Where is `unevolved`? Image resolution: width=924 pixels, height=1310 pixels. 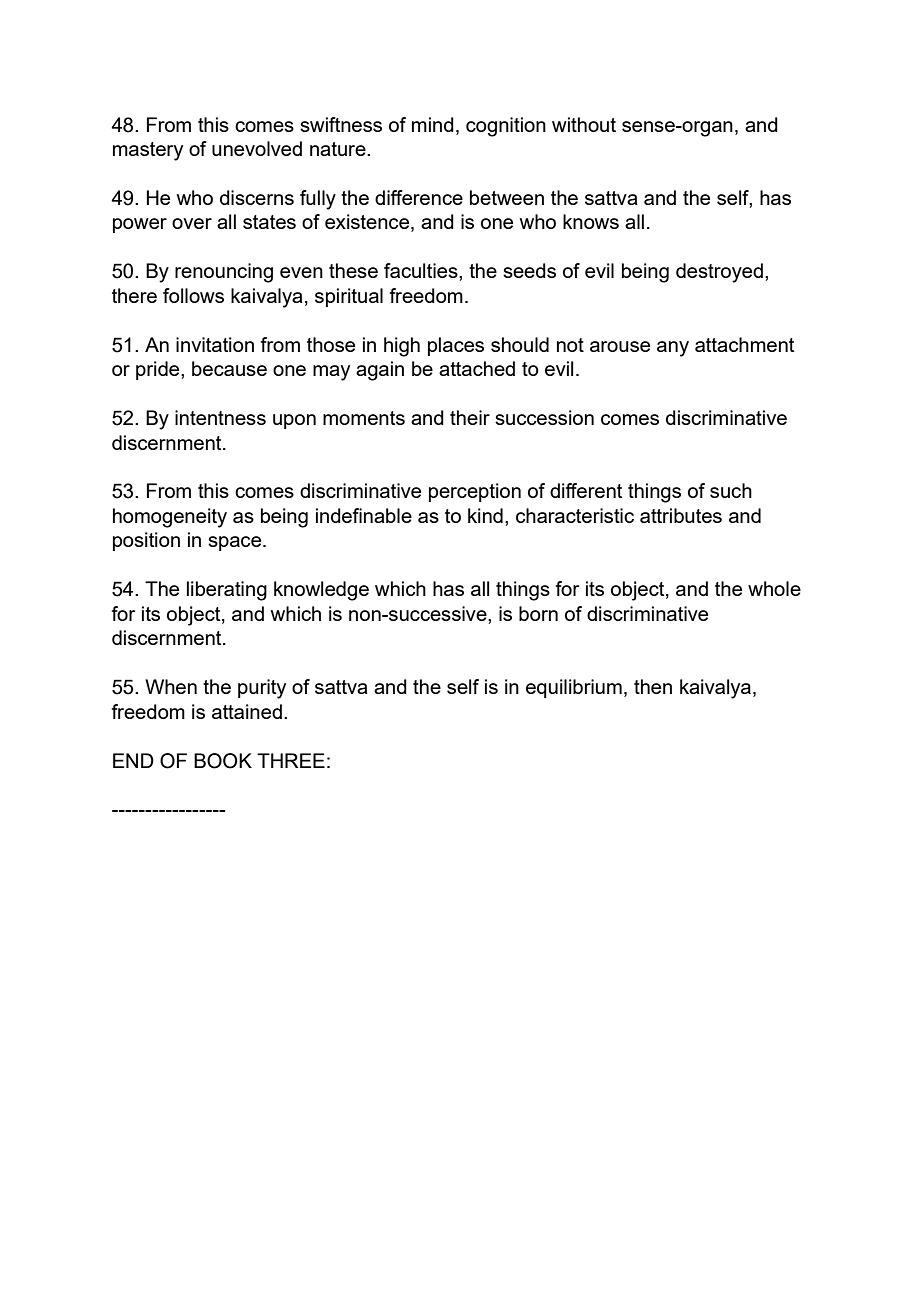
unevolved is located at coordinates (257, 148).
